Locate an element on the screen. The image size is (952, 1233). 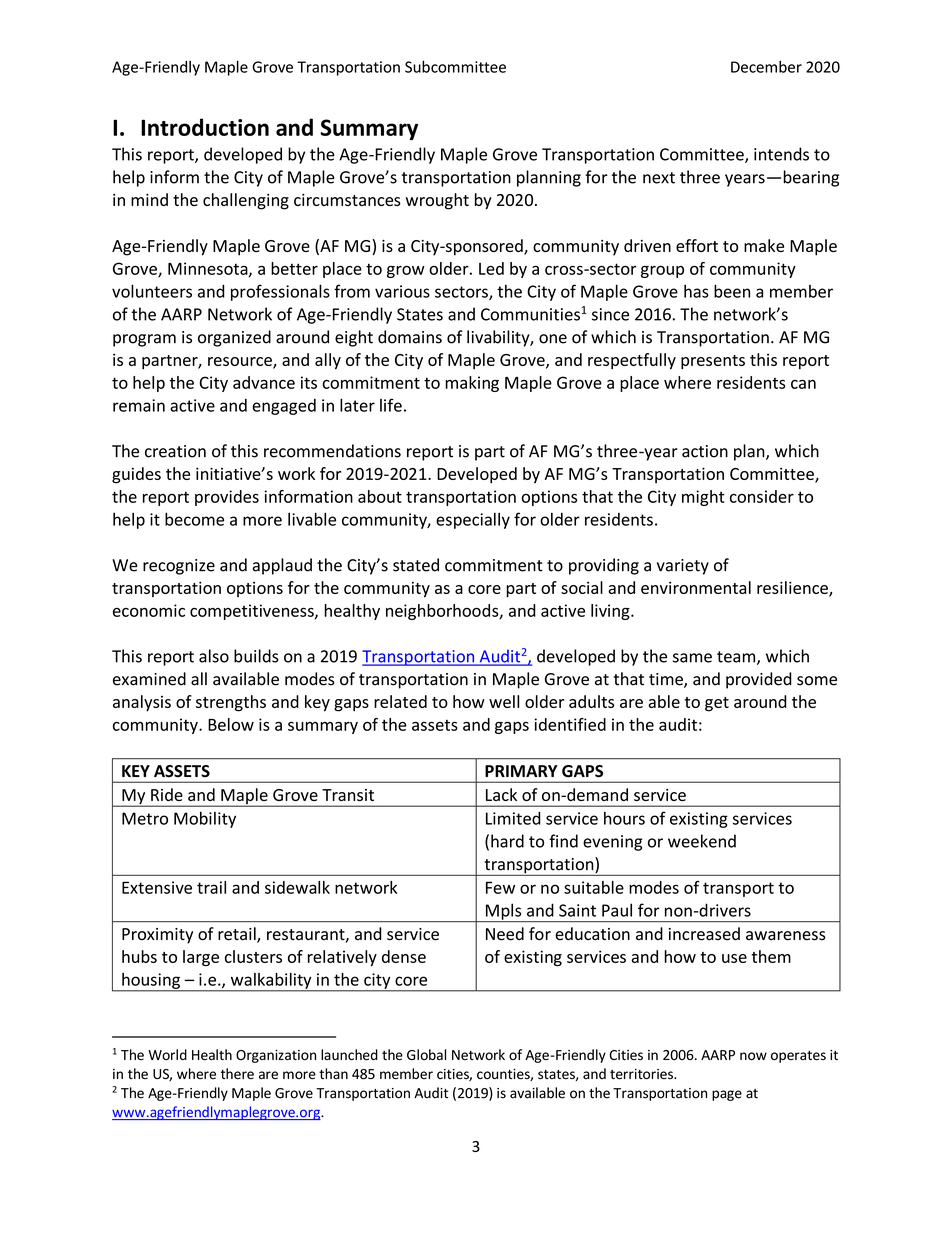
making is located at coordinates (472, 384).
